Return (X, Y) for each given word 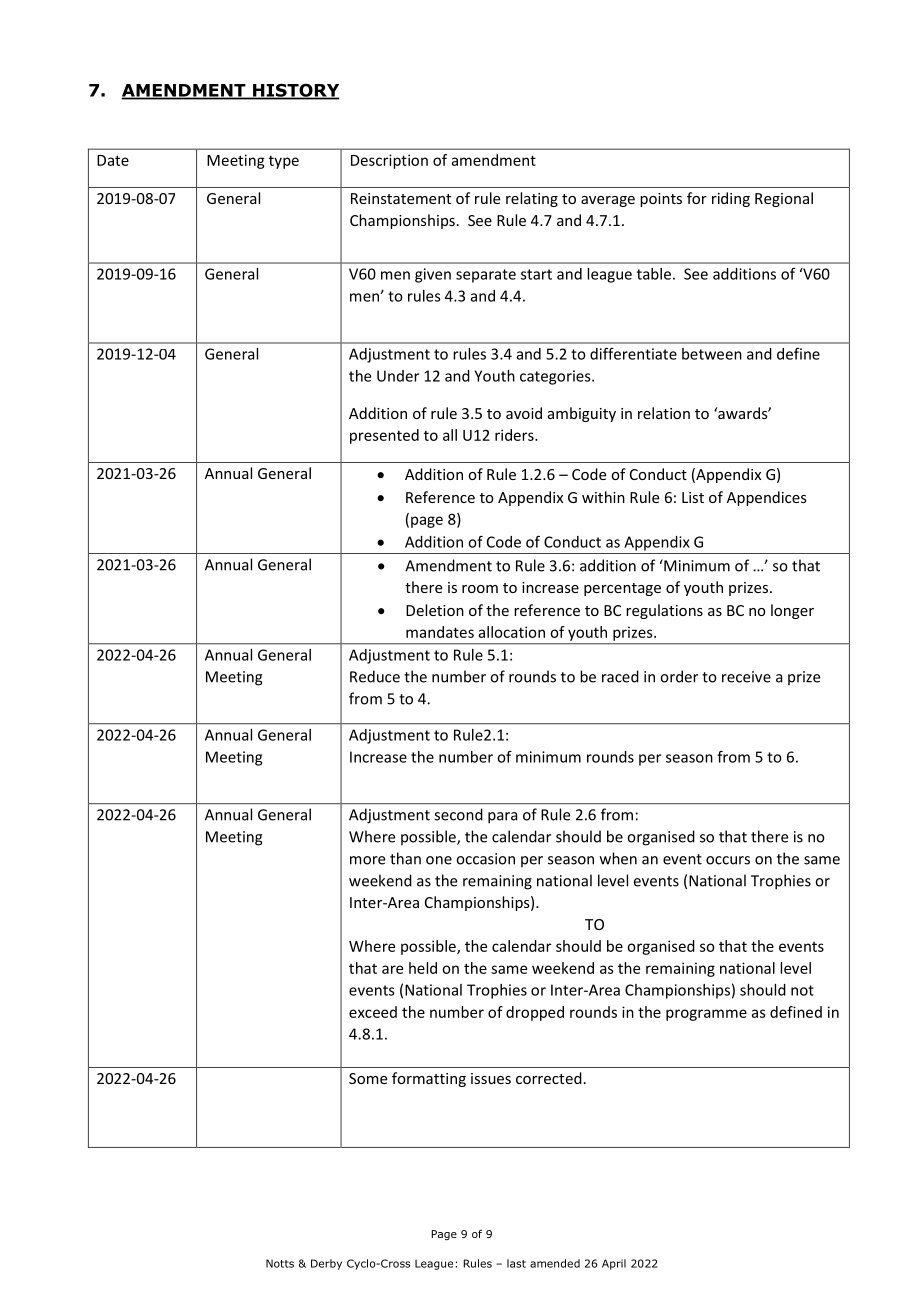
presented (384, 436)
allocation (512, 632)
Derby (326, 1264)
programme (706, 1015)
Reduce (375, 676)
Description (389, 161)
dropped (535, 1013)
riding (731, 199)
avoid (524, 413)
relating (532, 199)
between (712, 354)
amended (555, 1263)
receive (746, 677)
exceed (373, 1012)
